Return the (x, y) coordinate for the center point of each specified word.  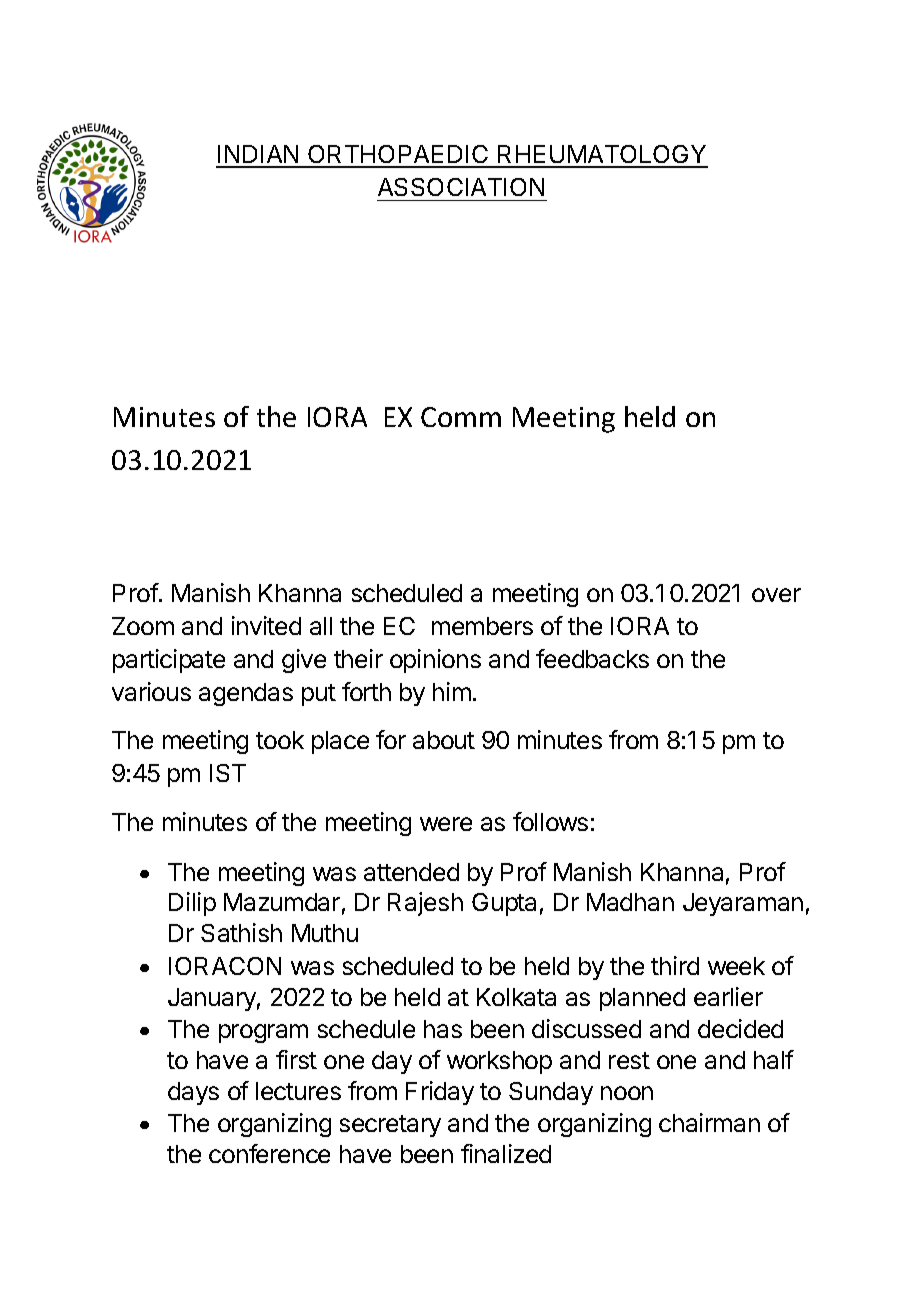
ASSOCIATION (461, 187)
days (193, 1093)
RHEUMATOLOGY (602, 156)
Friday (440, 1093)
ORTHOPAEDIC (398, 156)
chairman (709, 1122)
